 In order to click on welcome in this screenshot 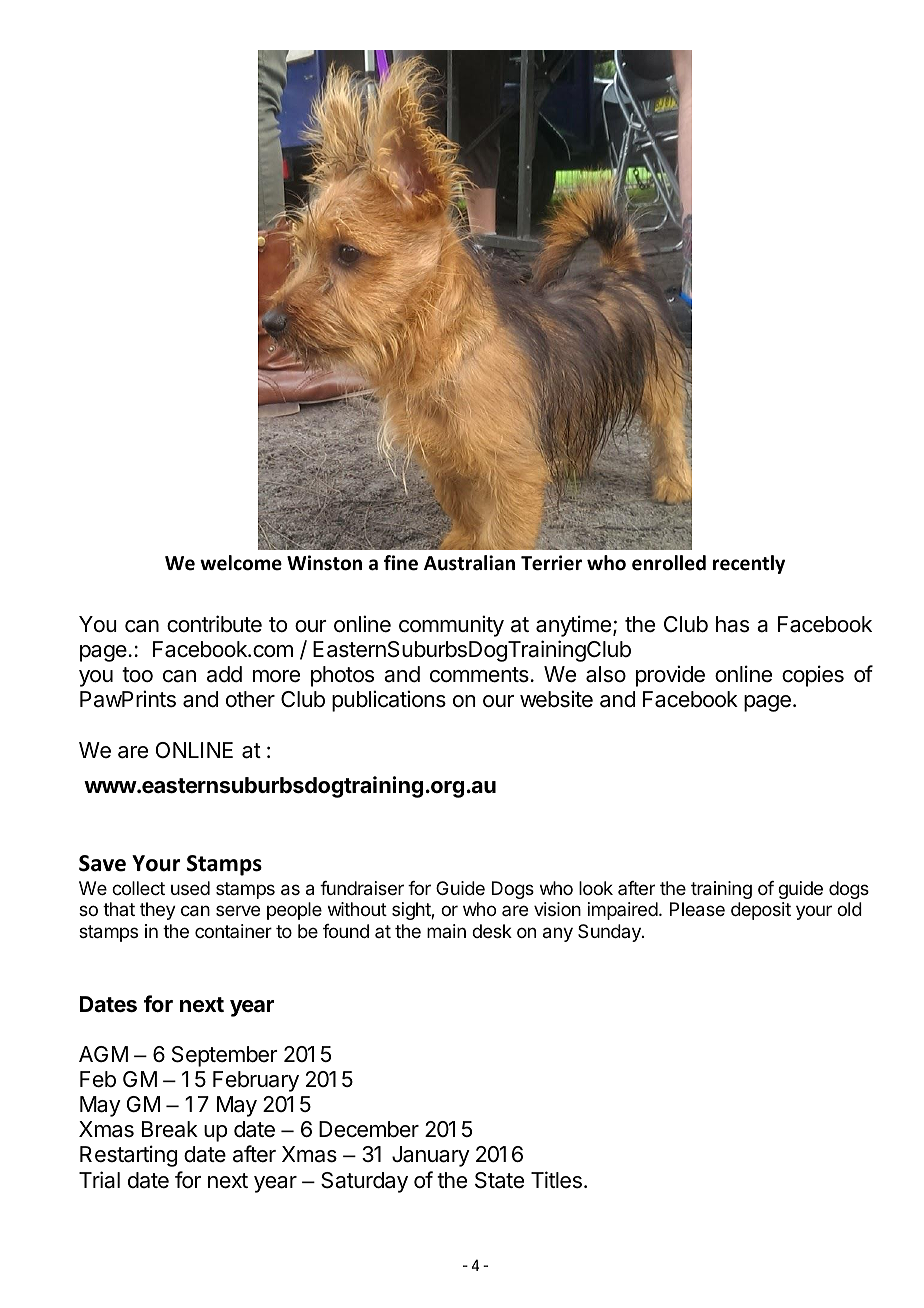, I will do `click(241, 563)`.
